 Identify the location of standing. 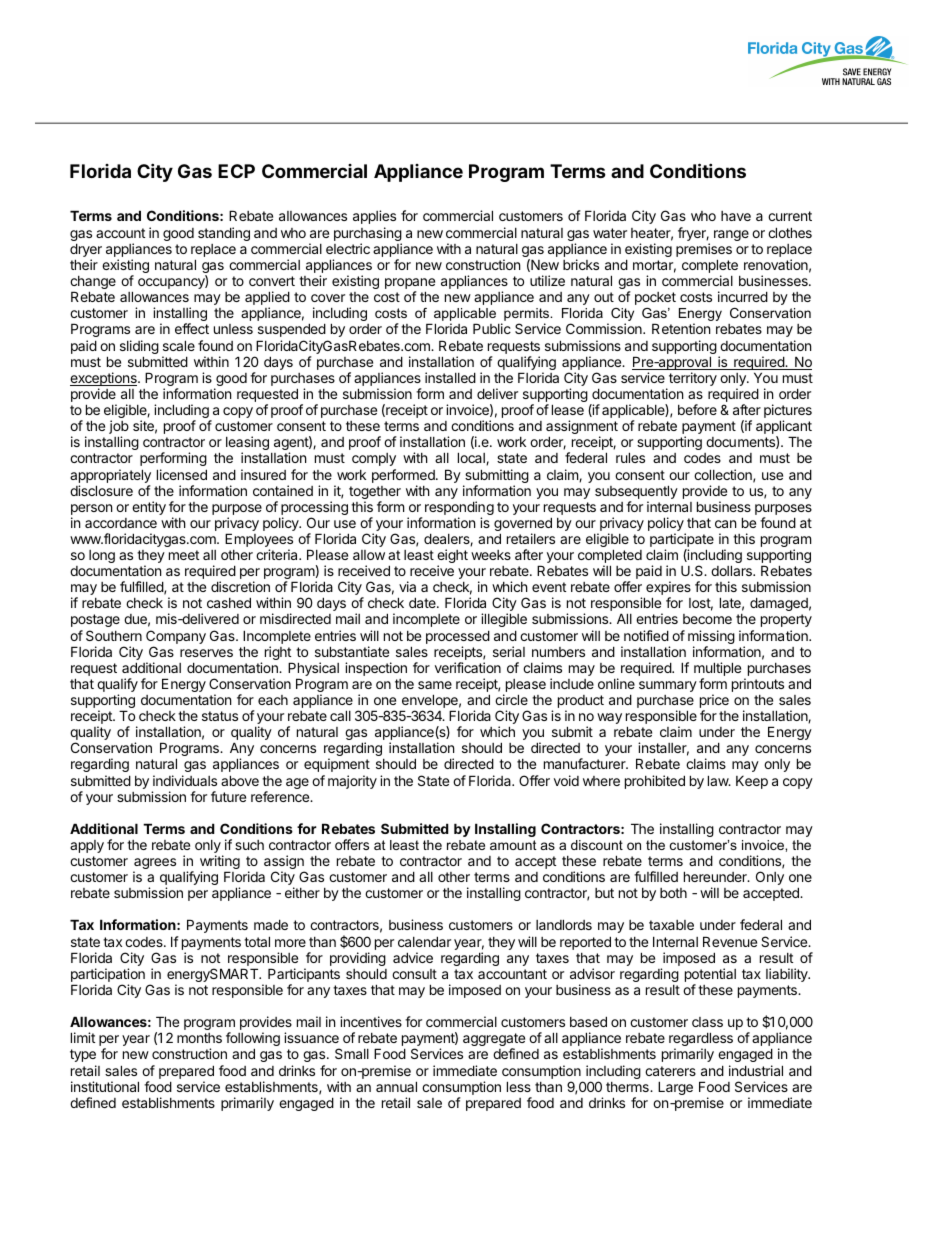
(224, 234).
